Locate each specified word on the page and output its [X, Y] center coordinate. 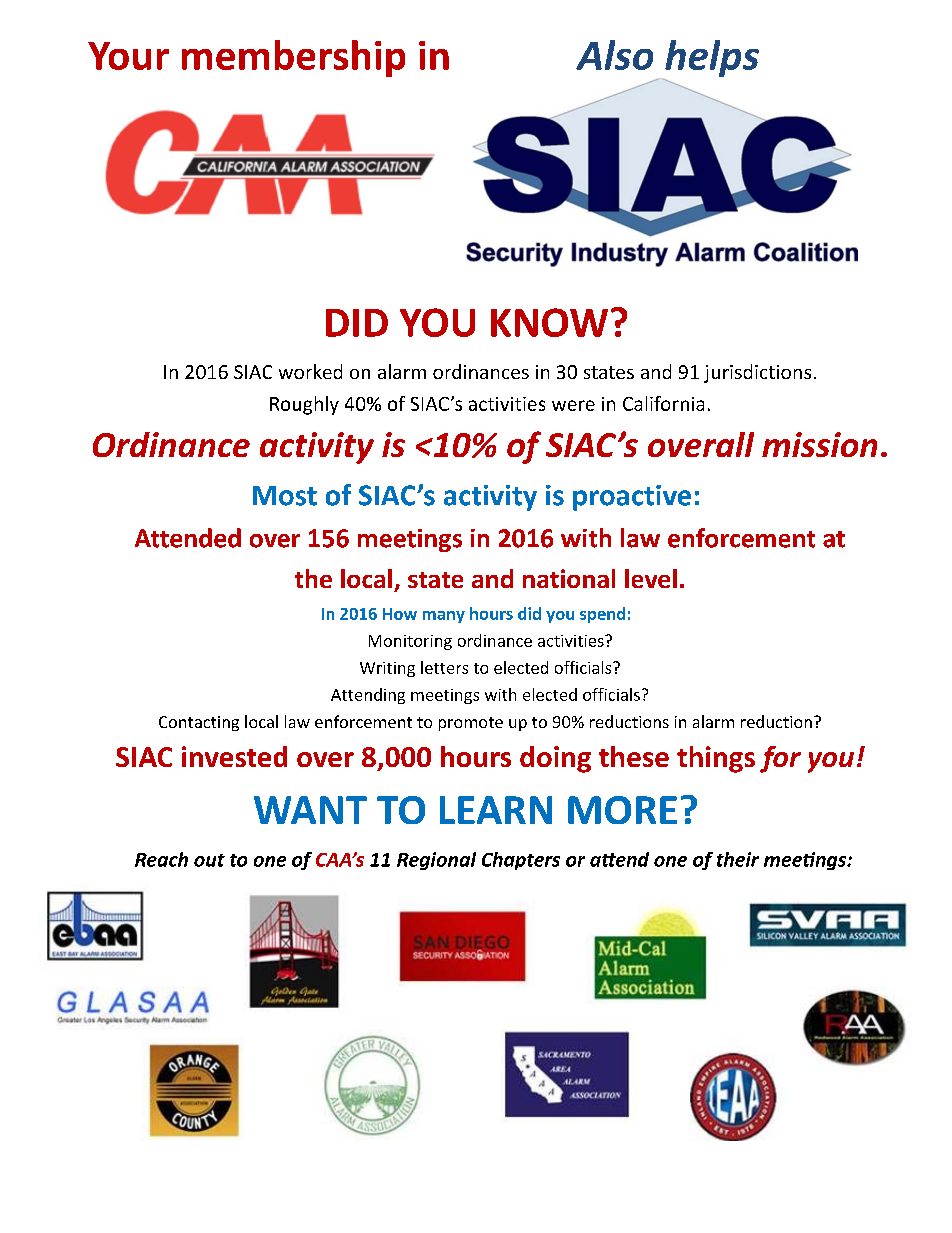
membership [293, 58]
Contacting [199, 723]
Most [285, 496]
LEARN [496, 810]
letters [444, 667]
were [573, 405]
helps [711, 60]
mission [819, 444]
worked [310, 371]
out [209, 860]
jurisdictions [757, 373]
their [738, 859]
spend [602, 615]
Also [614, 55]
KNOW [549, 322]
